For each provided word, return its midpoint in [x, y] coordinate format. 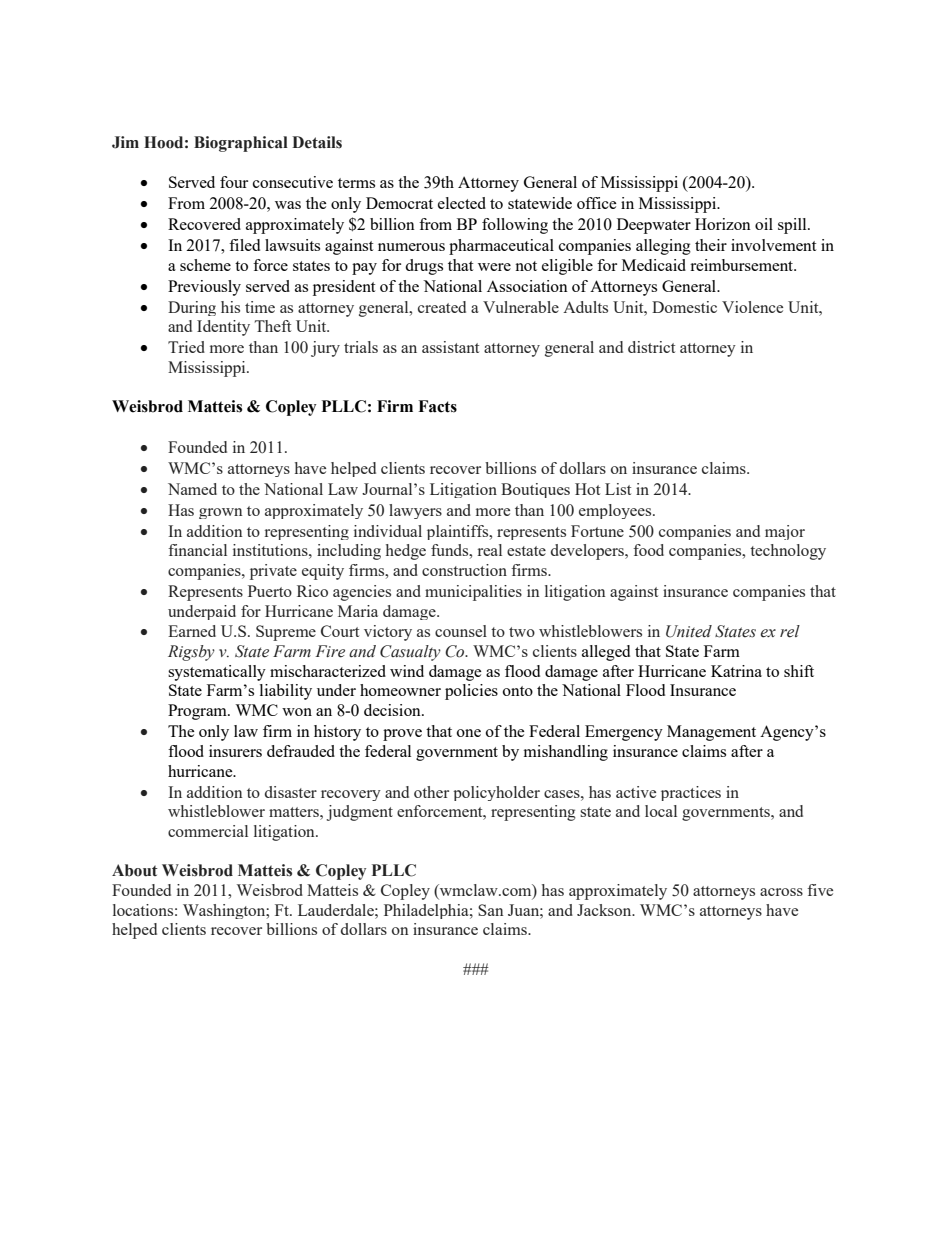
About [135, 870]
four [234, 182]
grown [220, 513]
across [781, 892]
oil [764, 224]
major [785, 532]
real [490, 550]
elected [462, 203]
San [490, 910]
